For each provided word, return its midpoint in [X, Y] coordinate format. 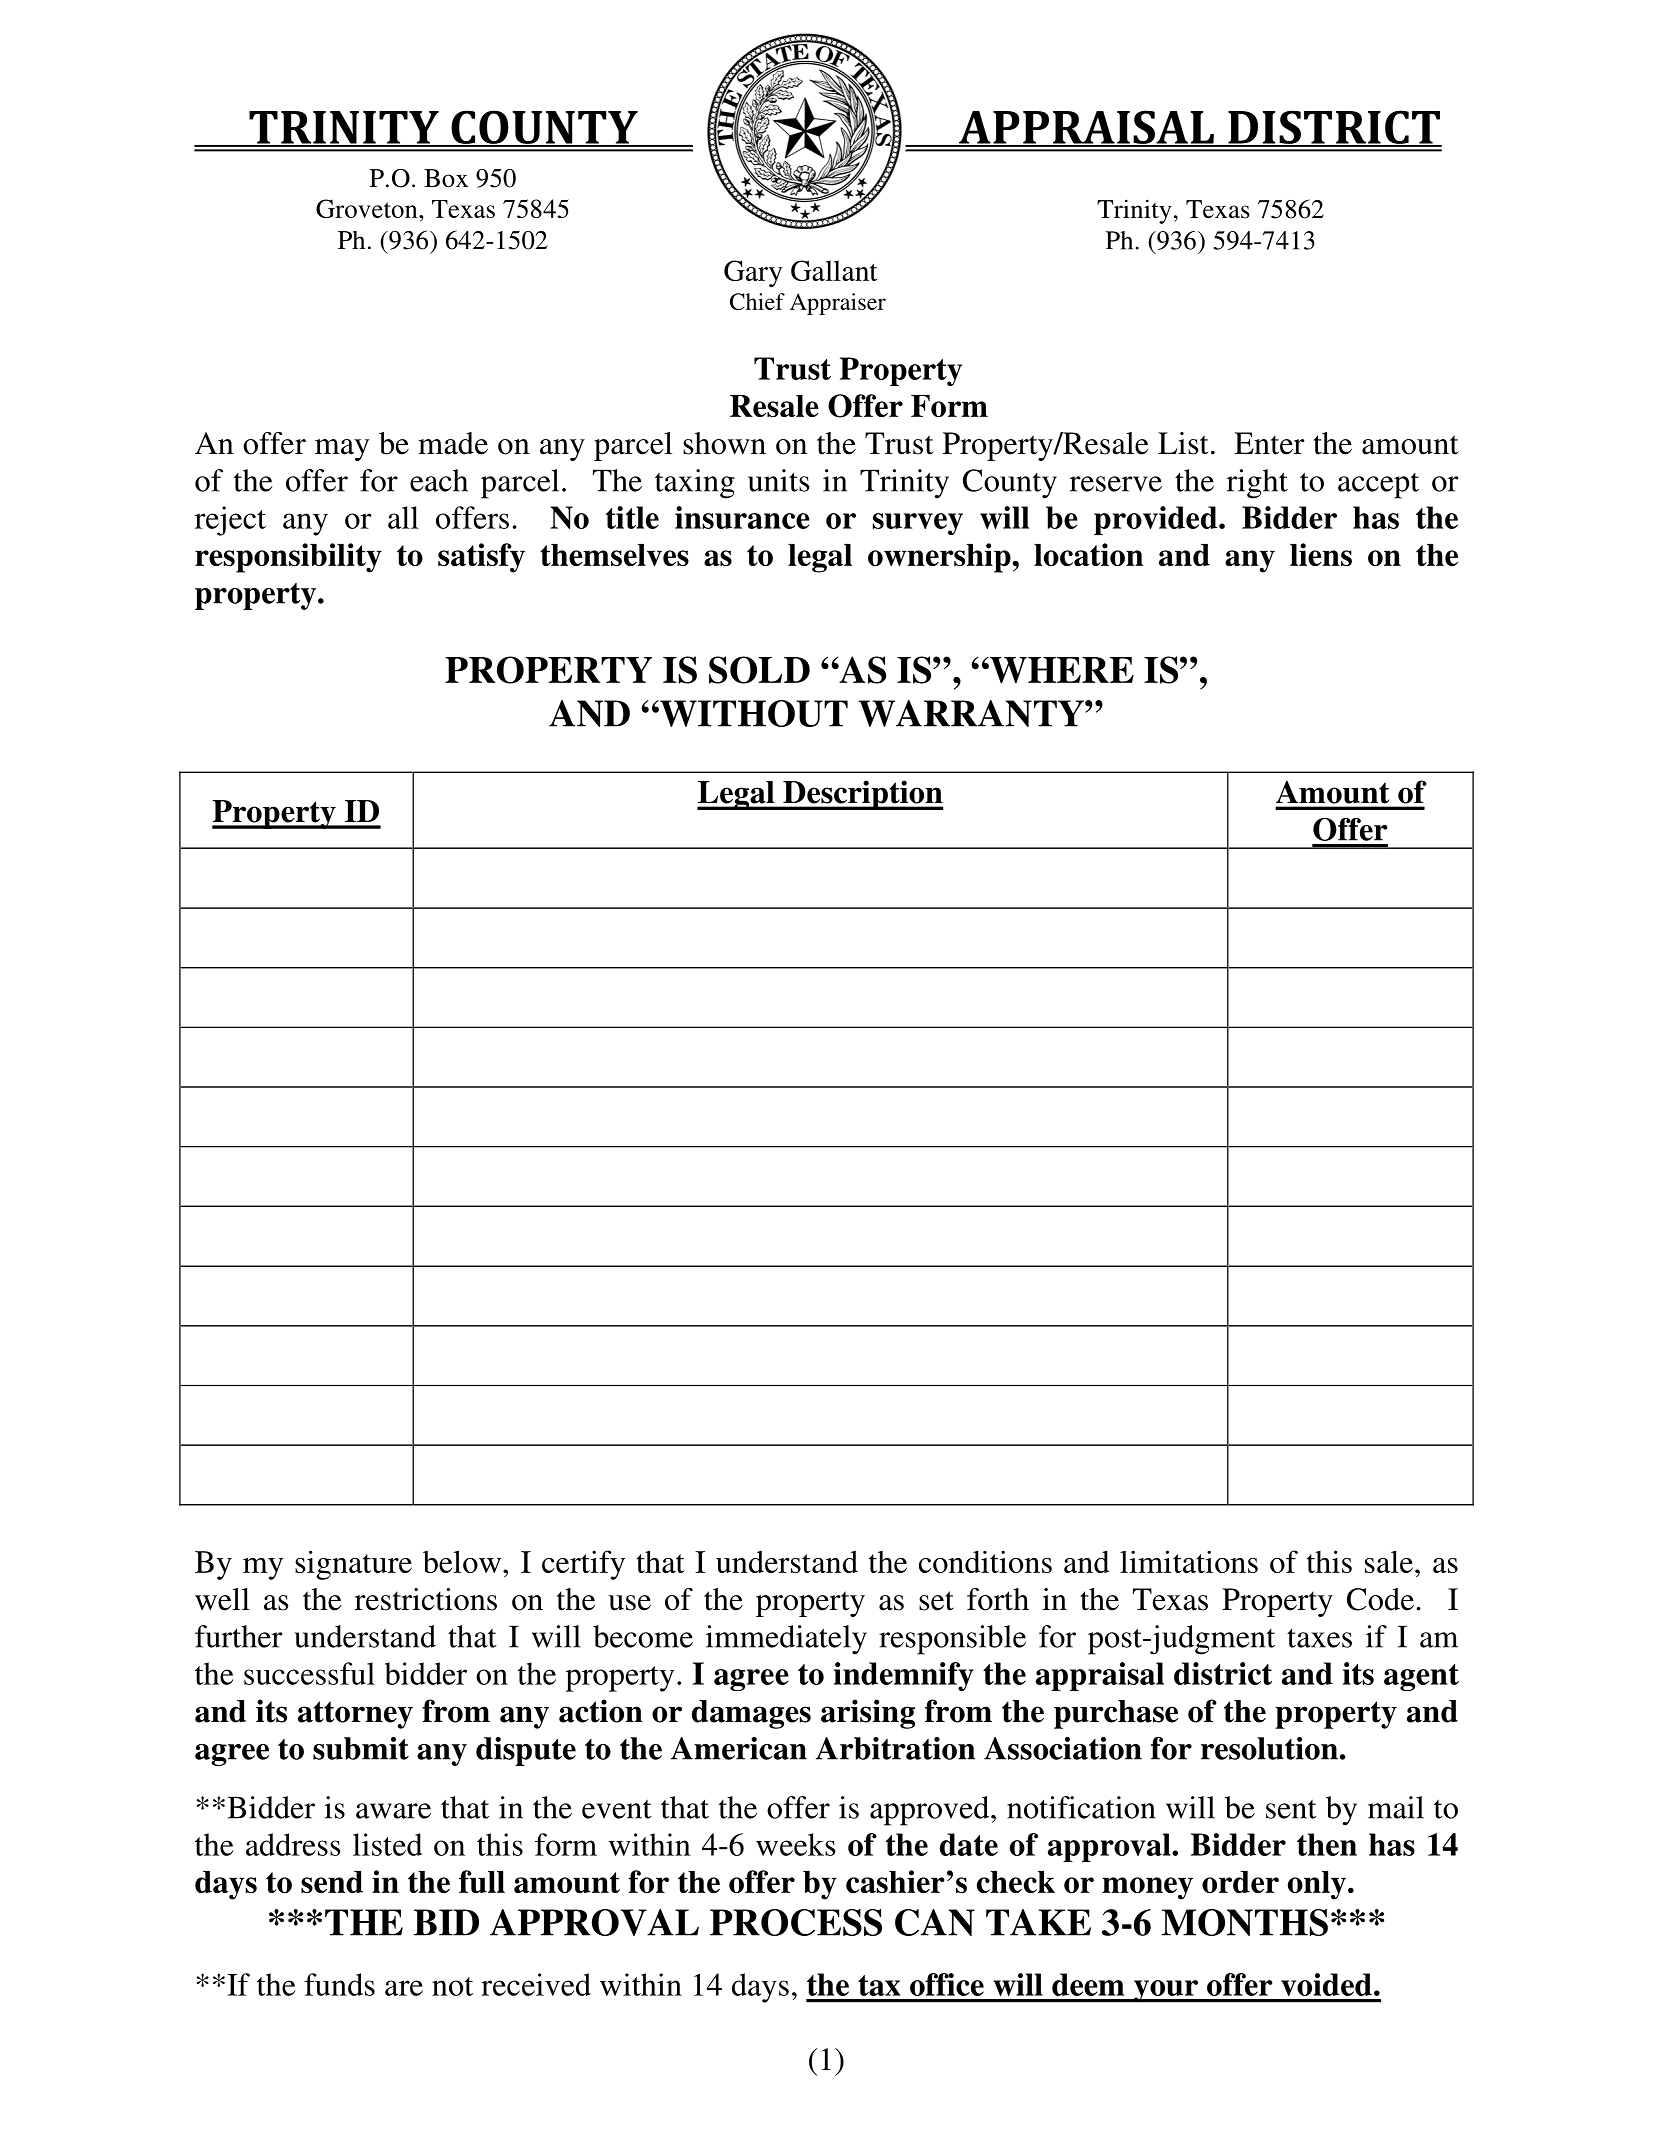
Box [446, 178]
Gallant [834, 270]
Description [862, 795]
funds [339, 1984]
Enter [1269, 443]
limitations [1189, 1561]
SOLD [759, 670]
